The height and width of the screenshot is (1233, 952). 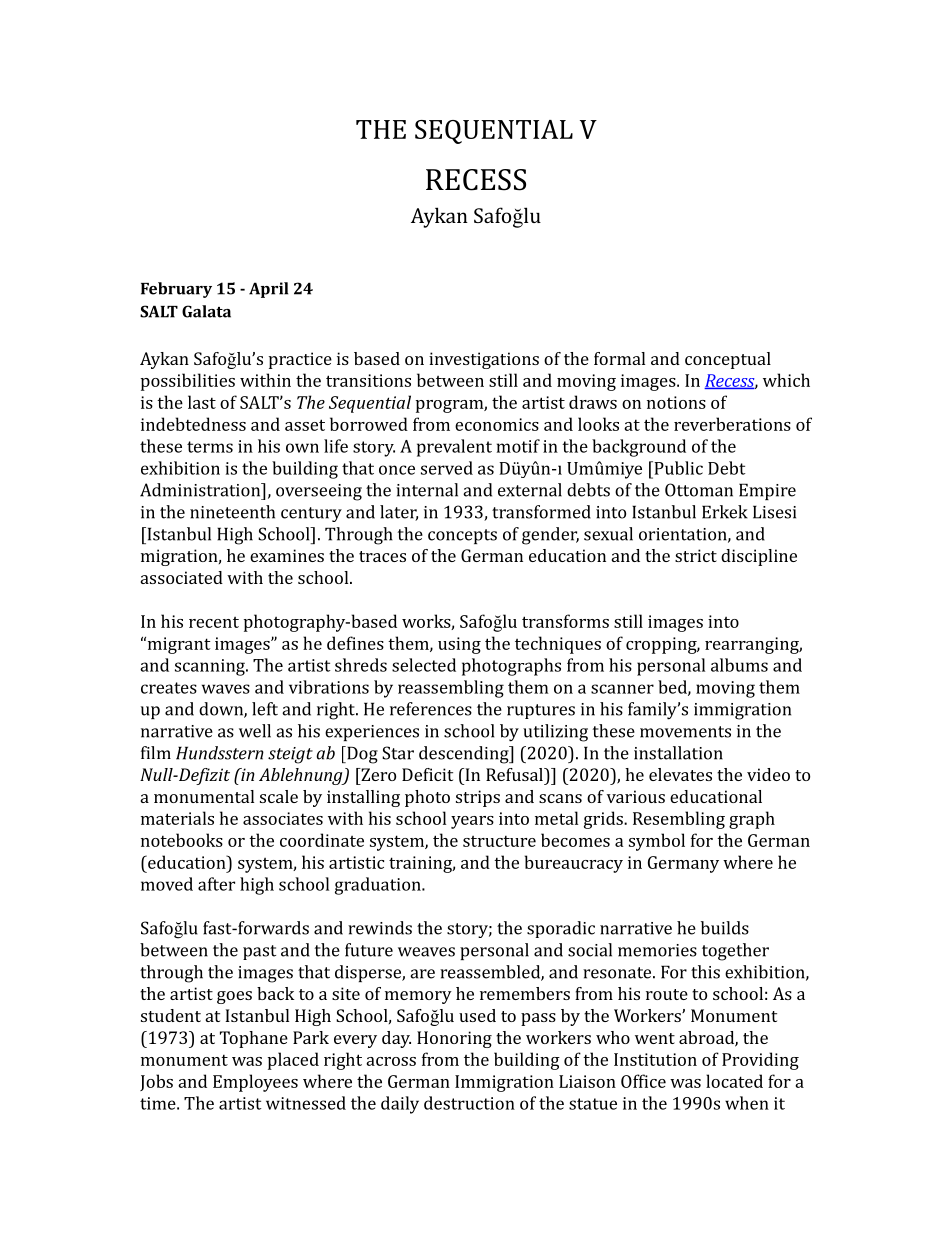 What do you see at coordinates (279, 796) in the screenshot?
I see `scale` at bounding box center [279, 796].
